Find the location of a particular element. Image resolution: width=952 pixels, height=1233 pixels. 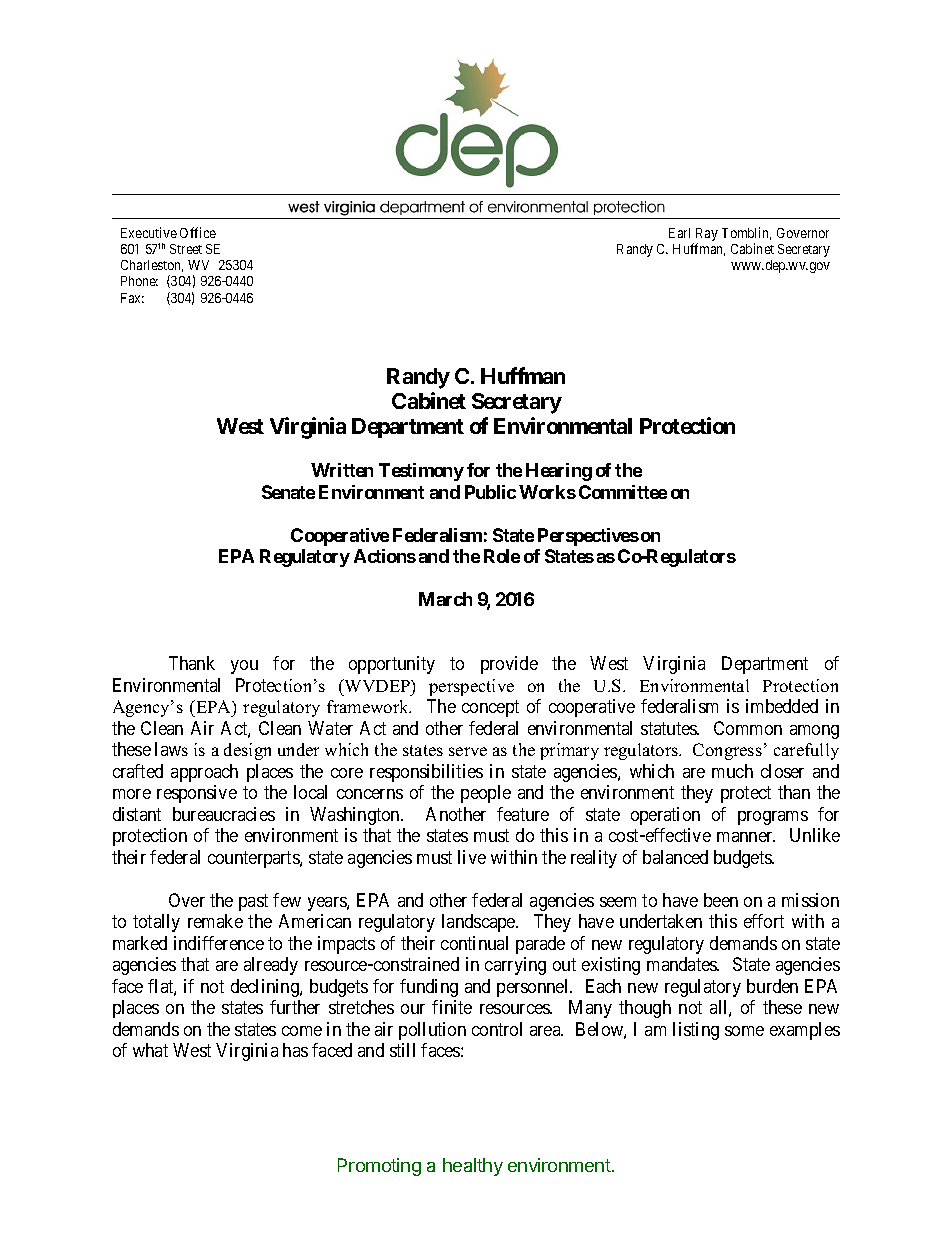

remake is located at coordinates (215, 921).
